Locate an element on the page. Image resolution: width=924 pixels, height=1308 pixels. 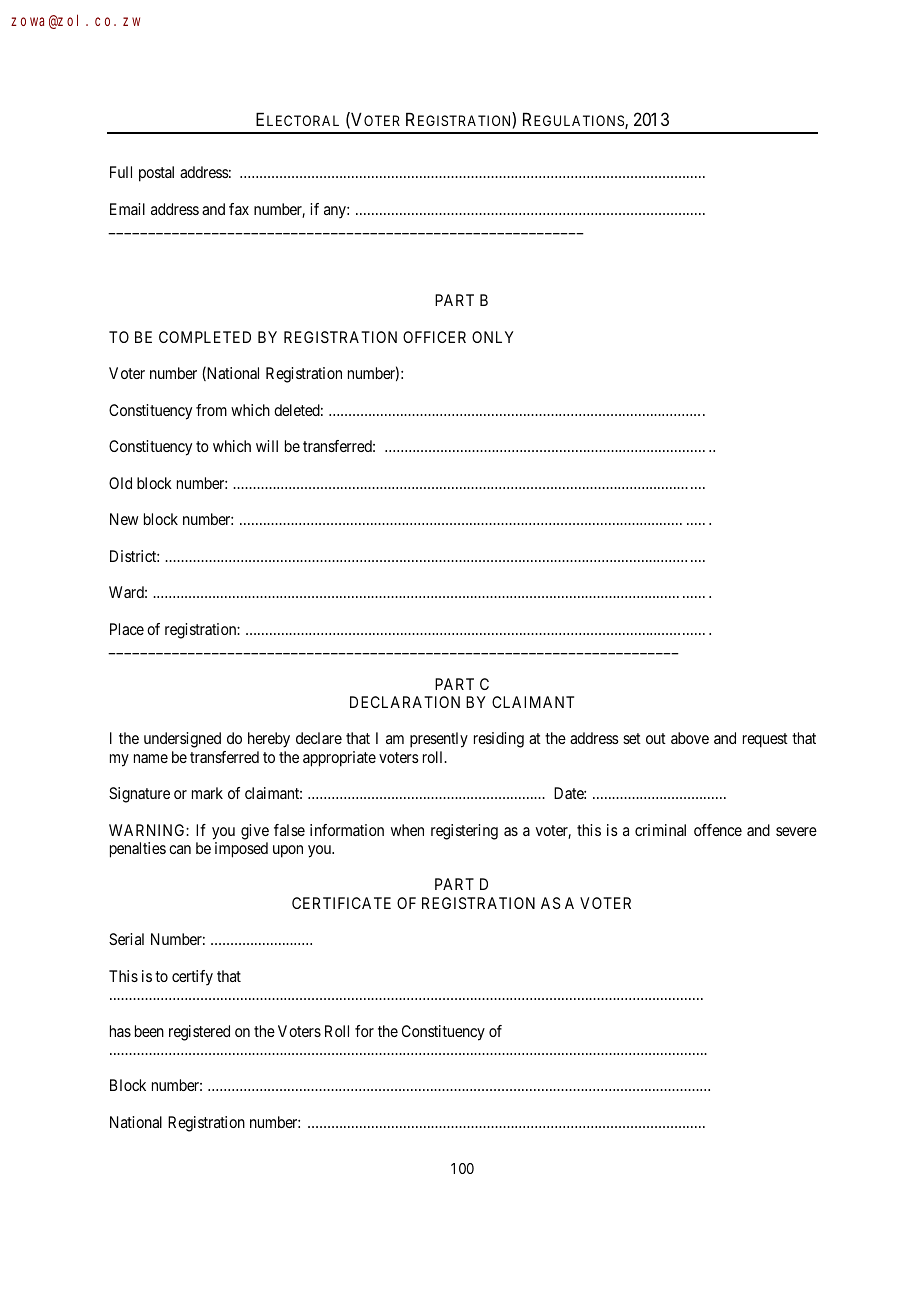
OFFICER is located at coordinates (434, 337).
